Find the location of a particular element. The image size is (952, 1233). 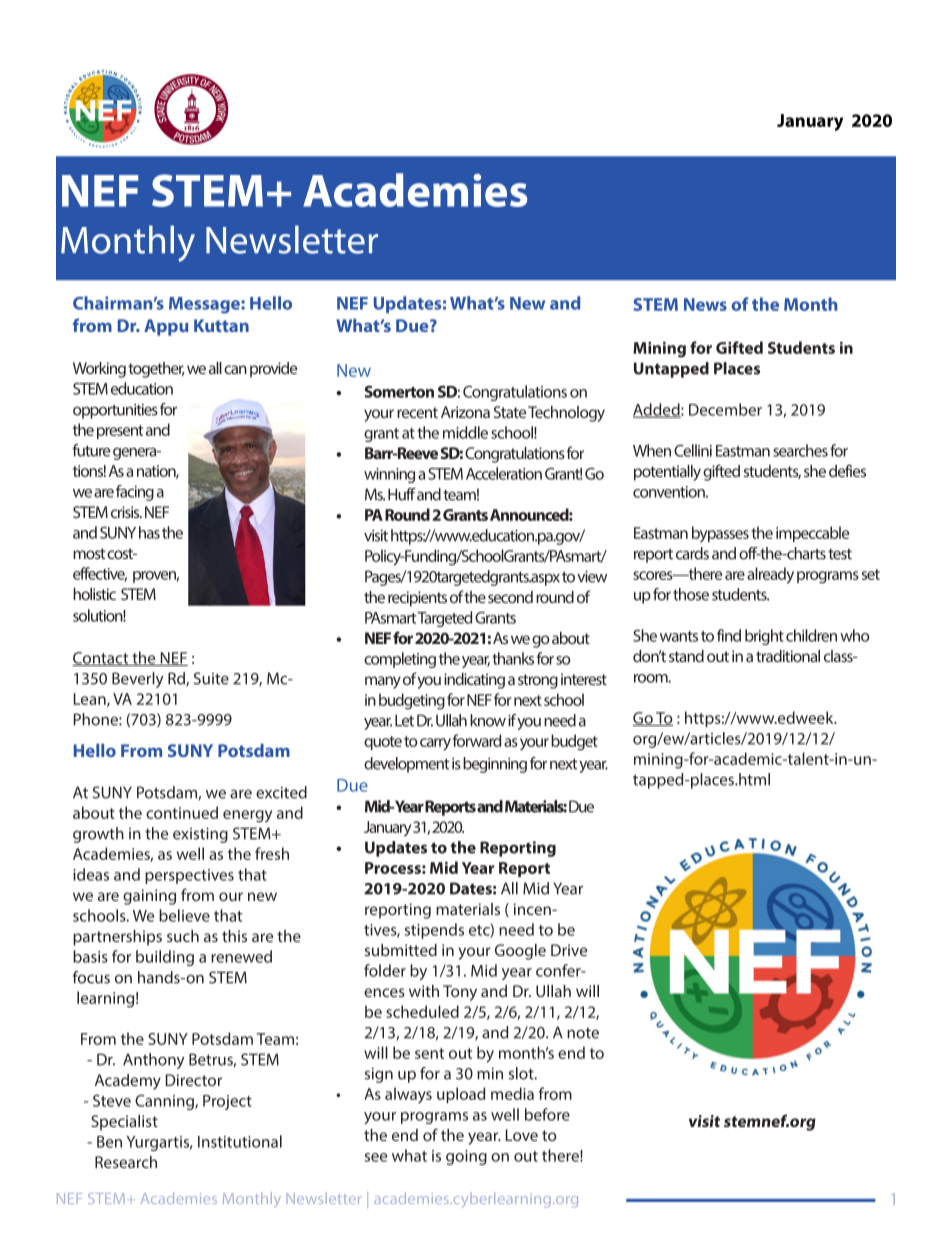

Arizona is located at coordinates (465, 412).
